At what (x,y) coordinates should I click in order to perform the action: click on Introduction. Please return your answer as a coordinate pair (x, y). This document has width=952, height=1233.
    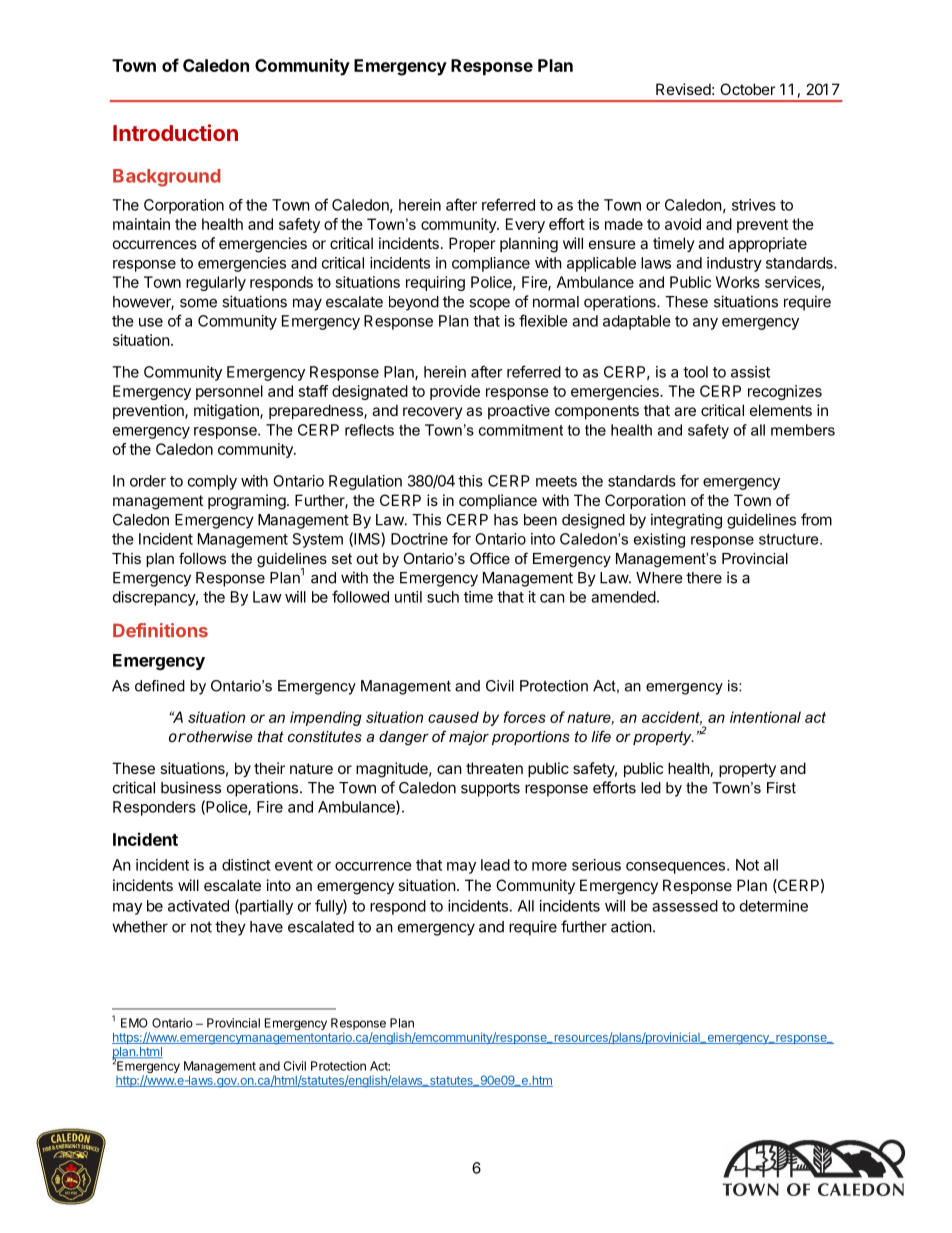
    Looking at the image, I should click on (175, 132).
